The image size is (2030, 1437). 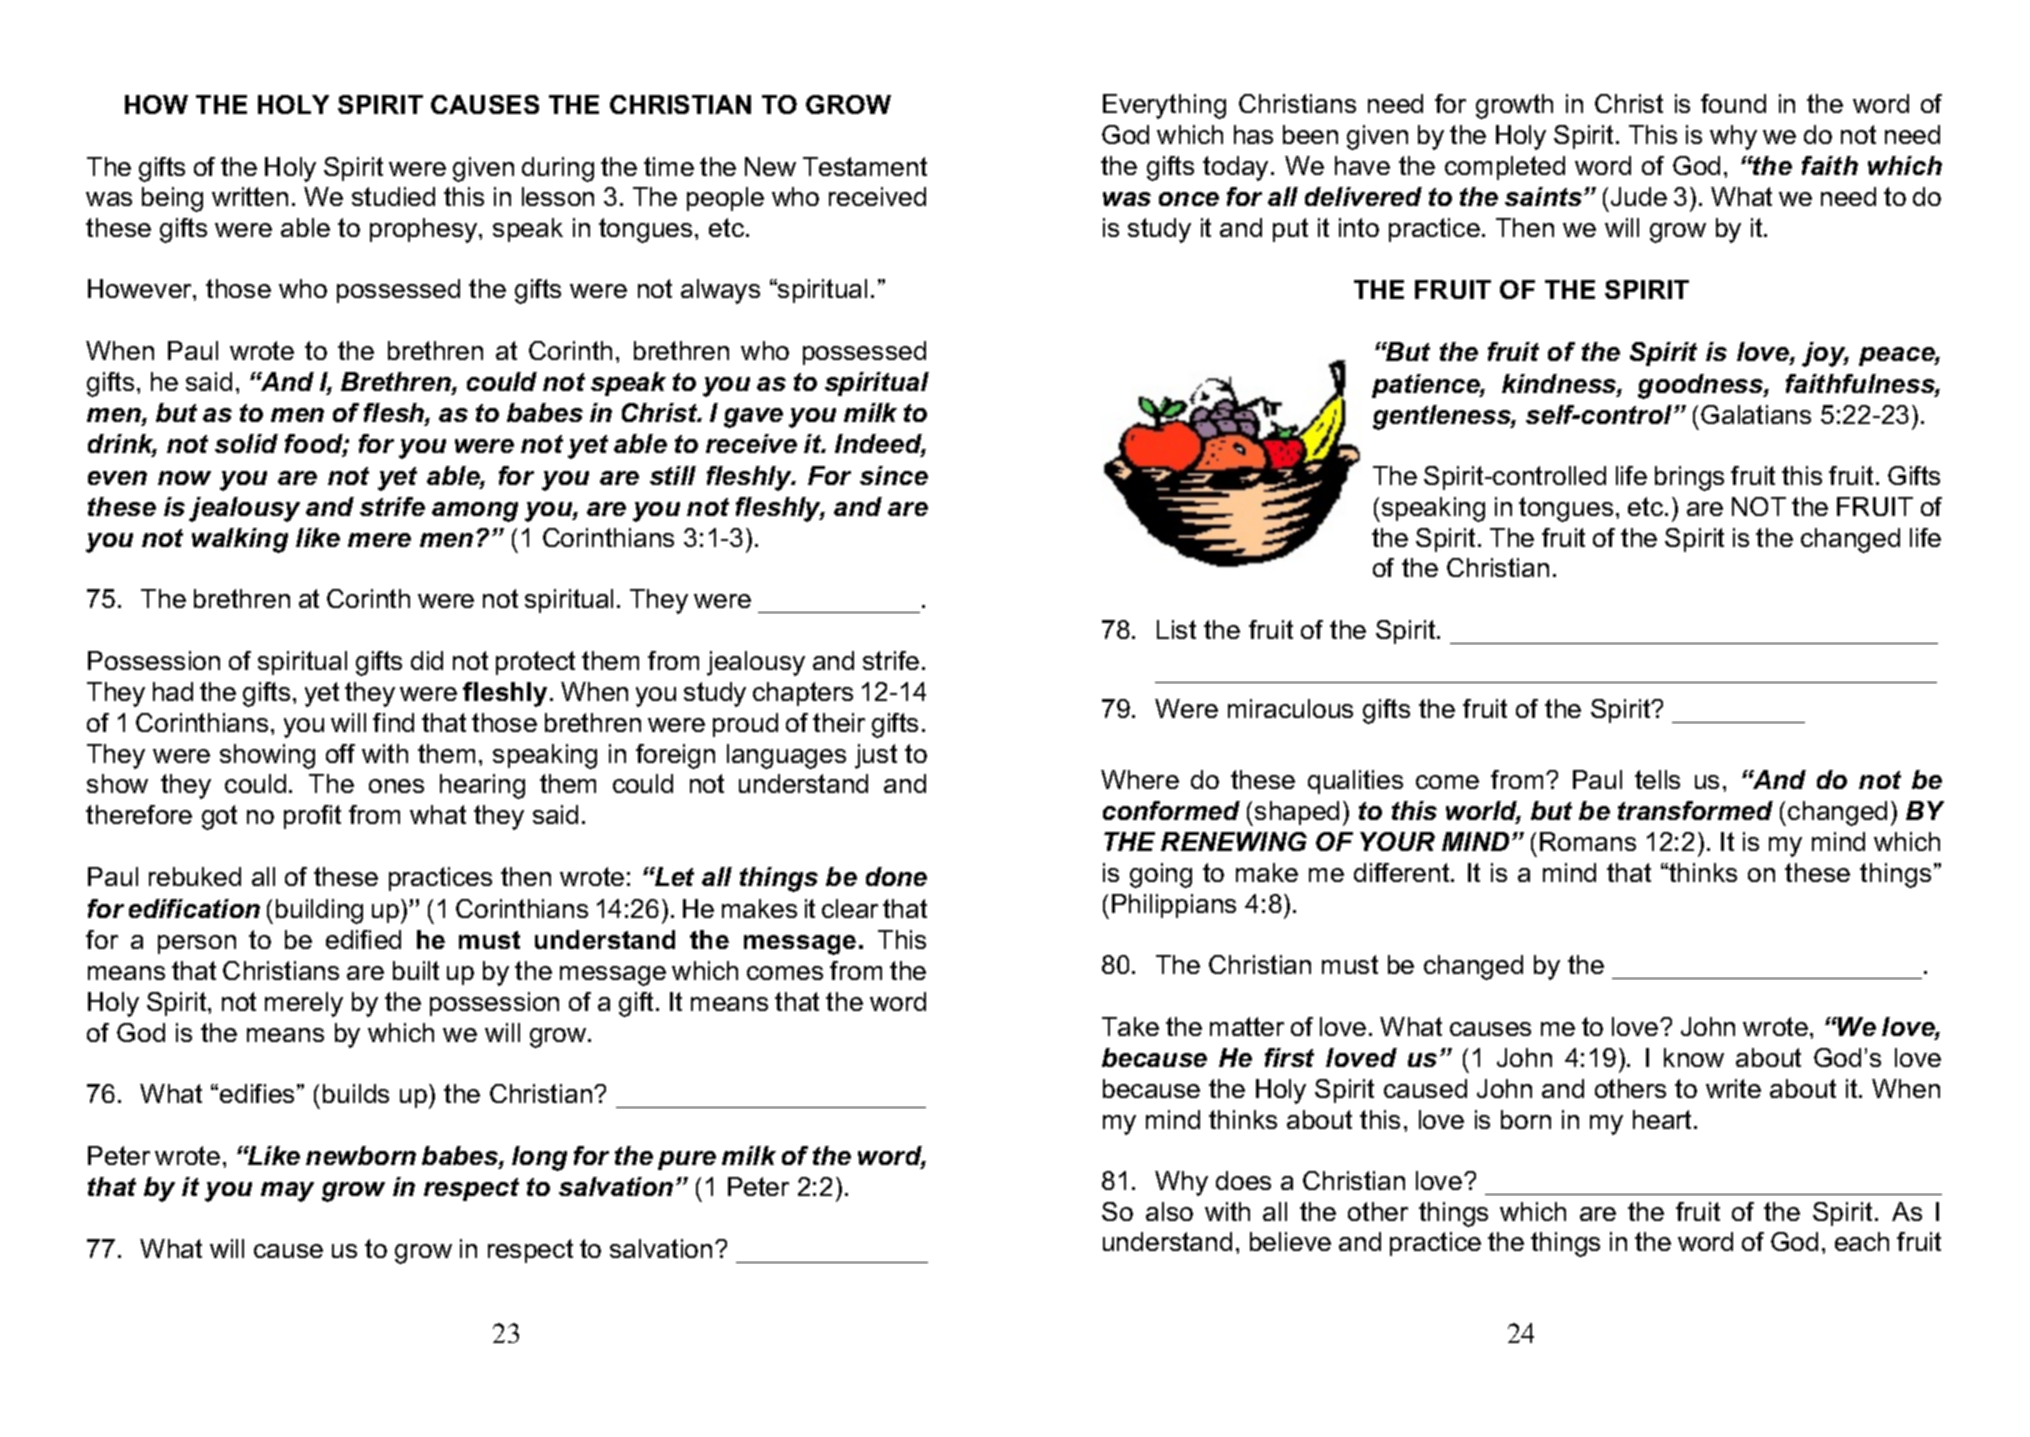 What do you see at coordinates (287, 1192) in the screenshot?
I see `may` at bounding box center [287, 1192].
